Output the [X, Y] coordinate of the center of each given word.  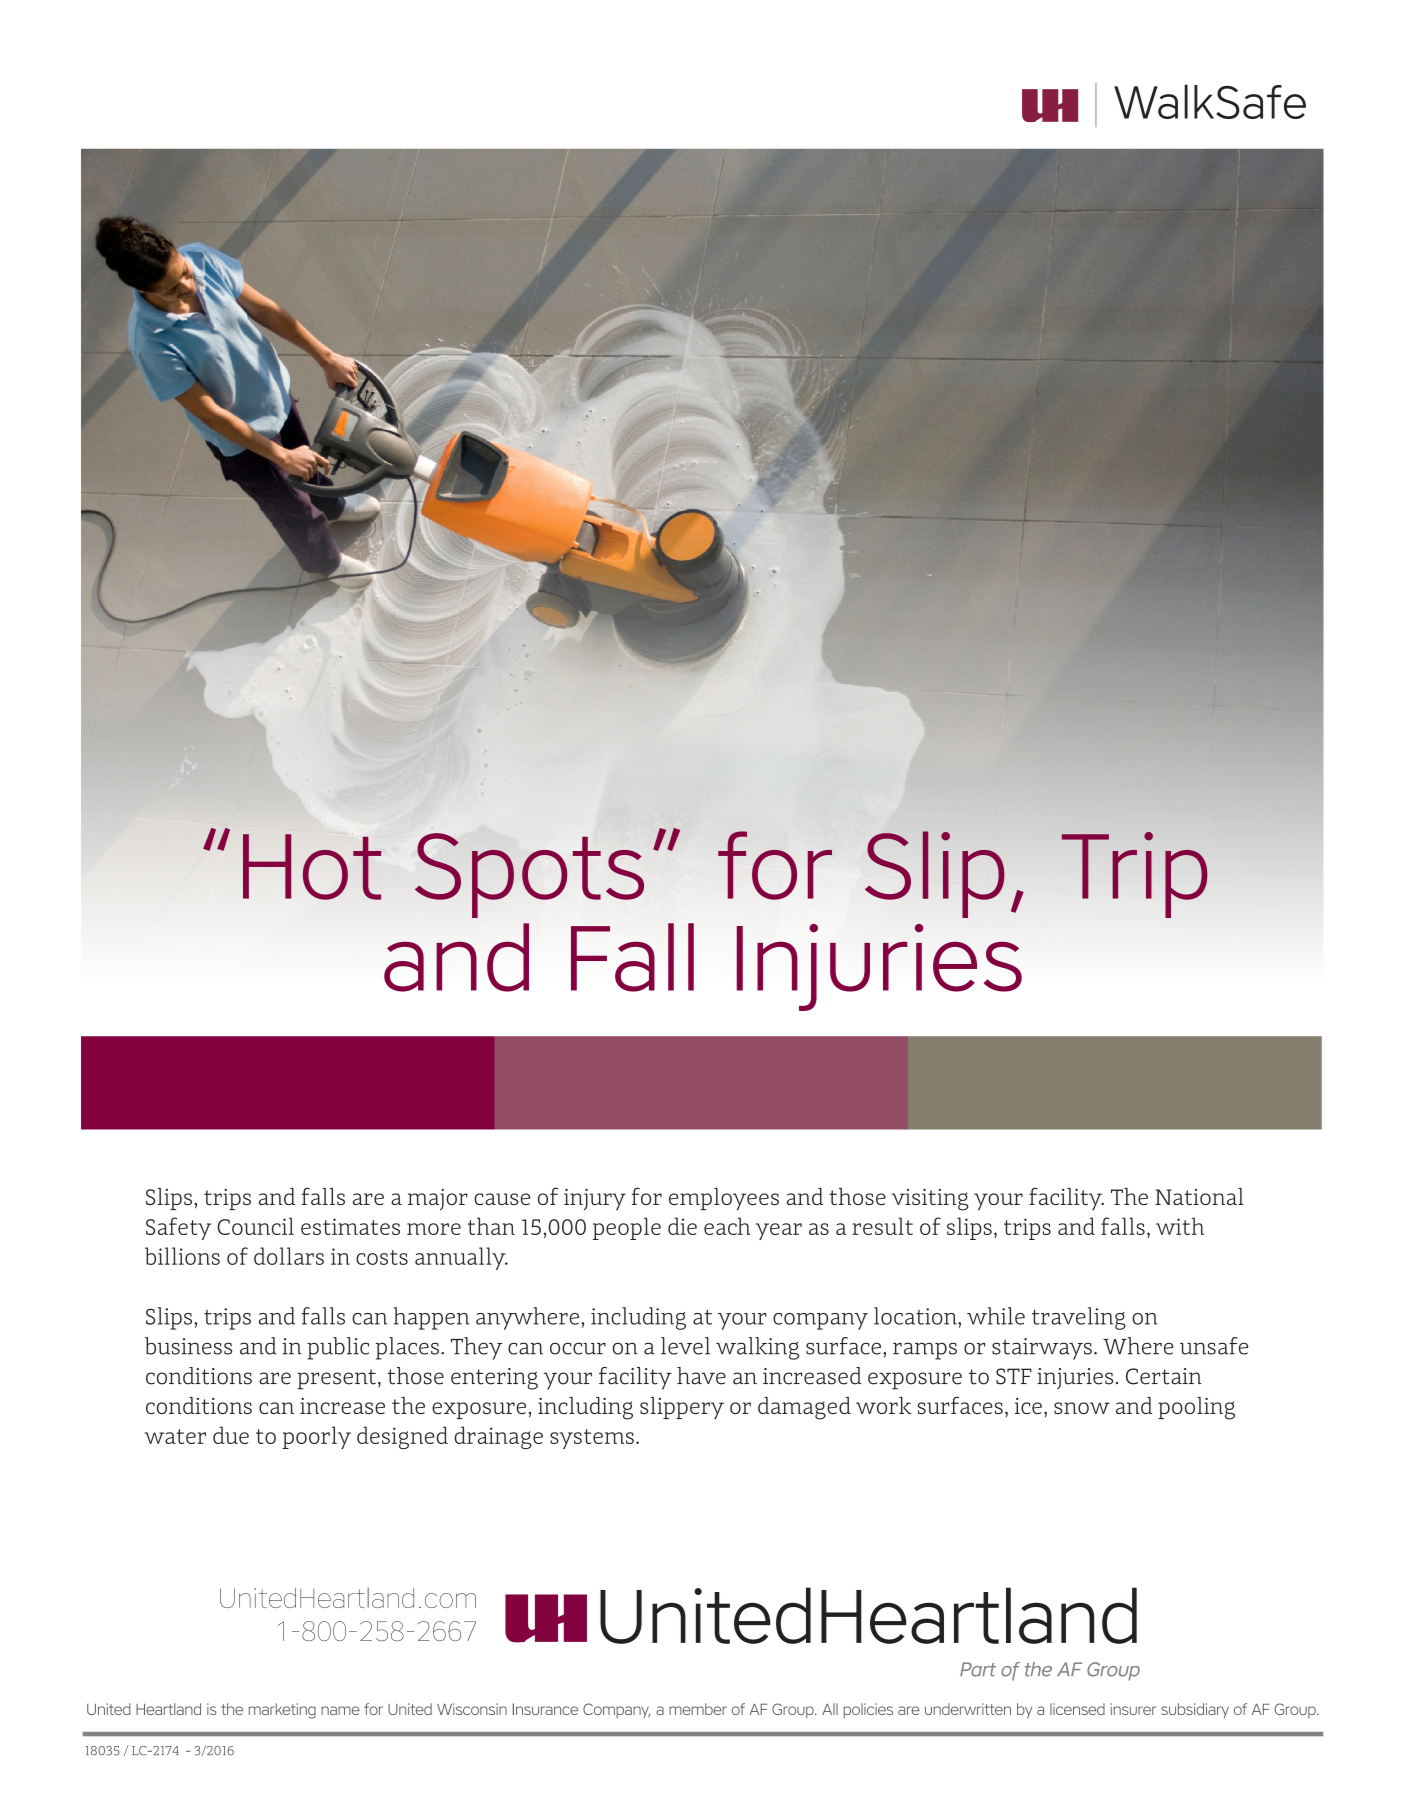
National [1199, 1196]
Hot [312, 867]
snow [1082, 1408]
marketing [282, 1711]
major [438, 1199]
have [701, 1376]
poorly [317, 1437]
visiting [930, 1199]
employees [724, 1199]
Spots [529, 875]
